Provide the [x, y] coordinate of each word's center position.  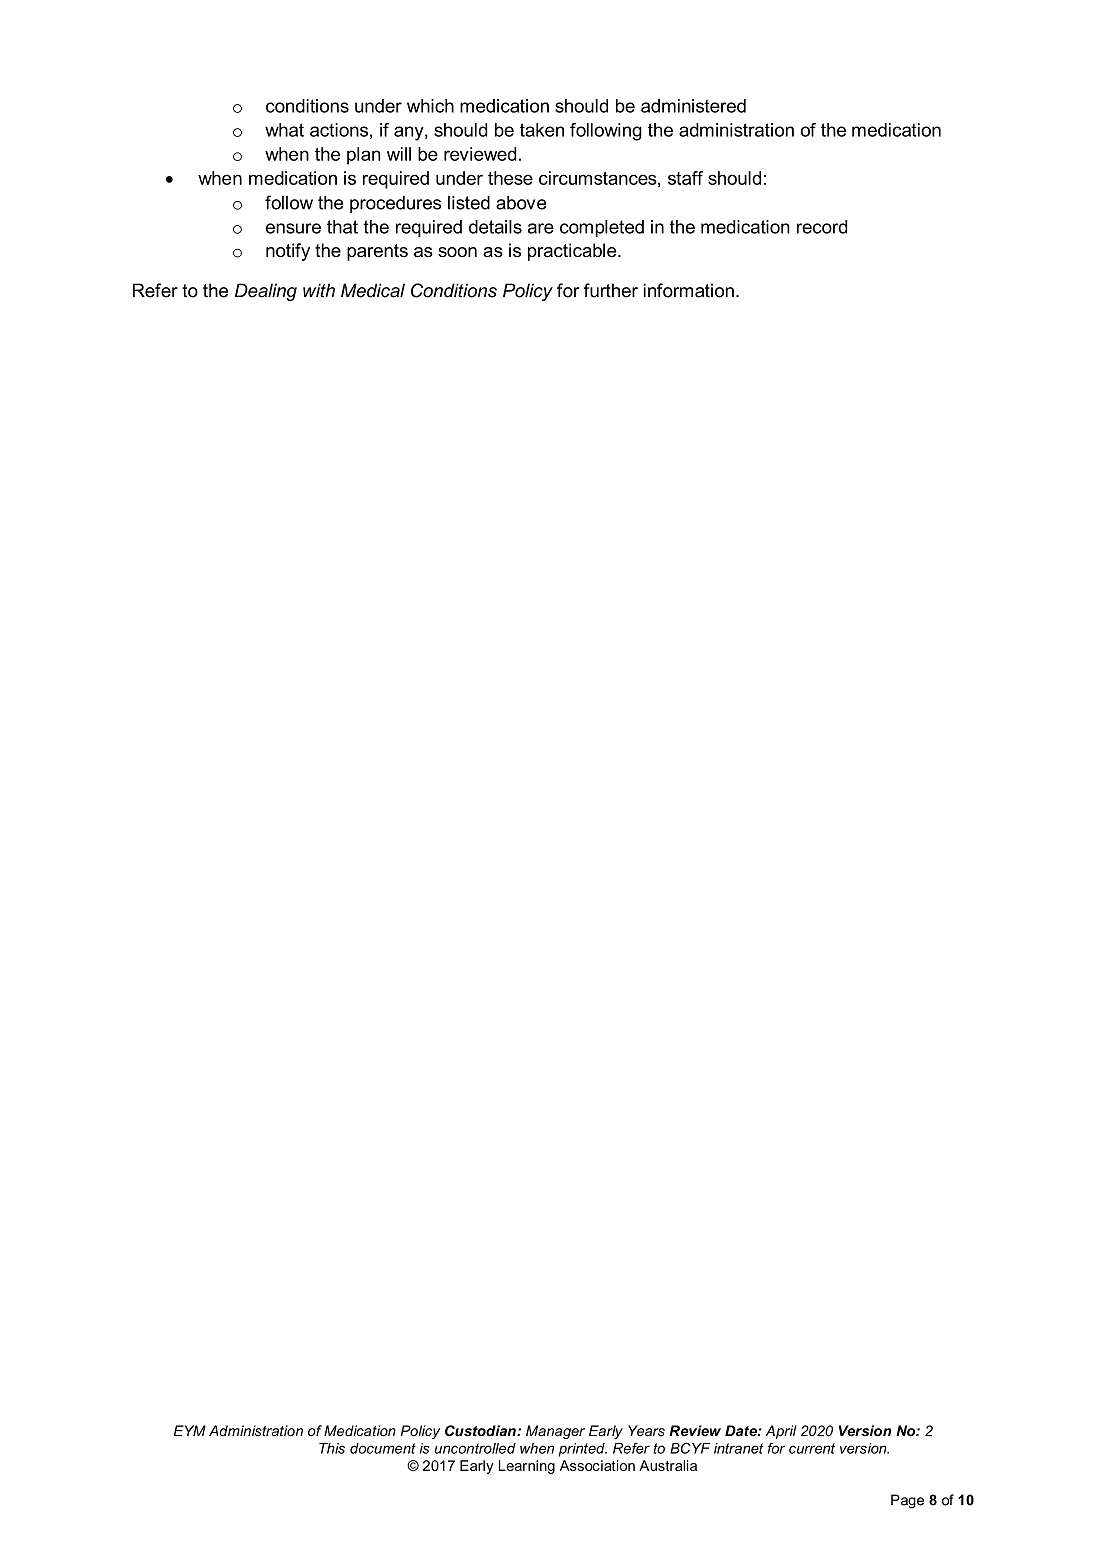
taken [542, 130]
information [688, 290]
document [383, 1448]
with [319, 290]
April [780, 1432]
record [822, 227]
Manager [555, 1432]
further [611, 290]
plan [364, 156]
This [332, 1448]
